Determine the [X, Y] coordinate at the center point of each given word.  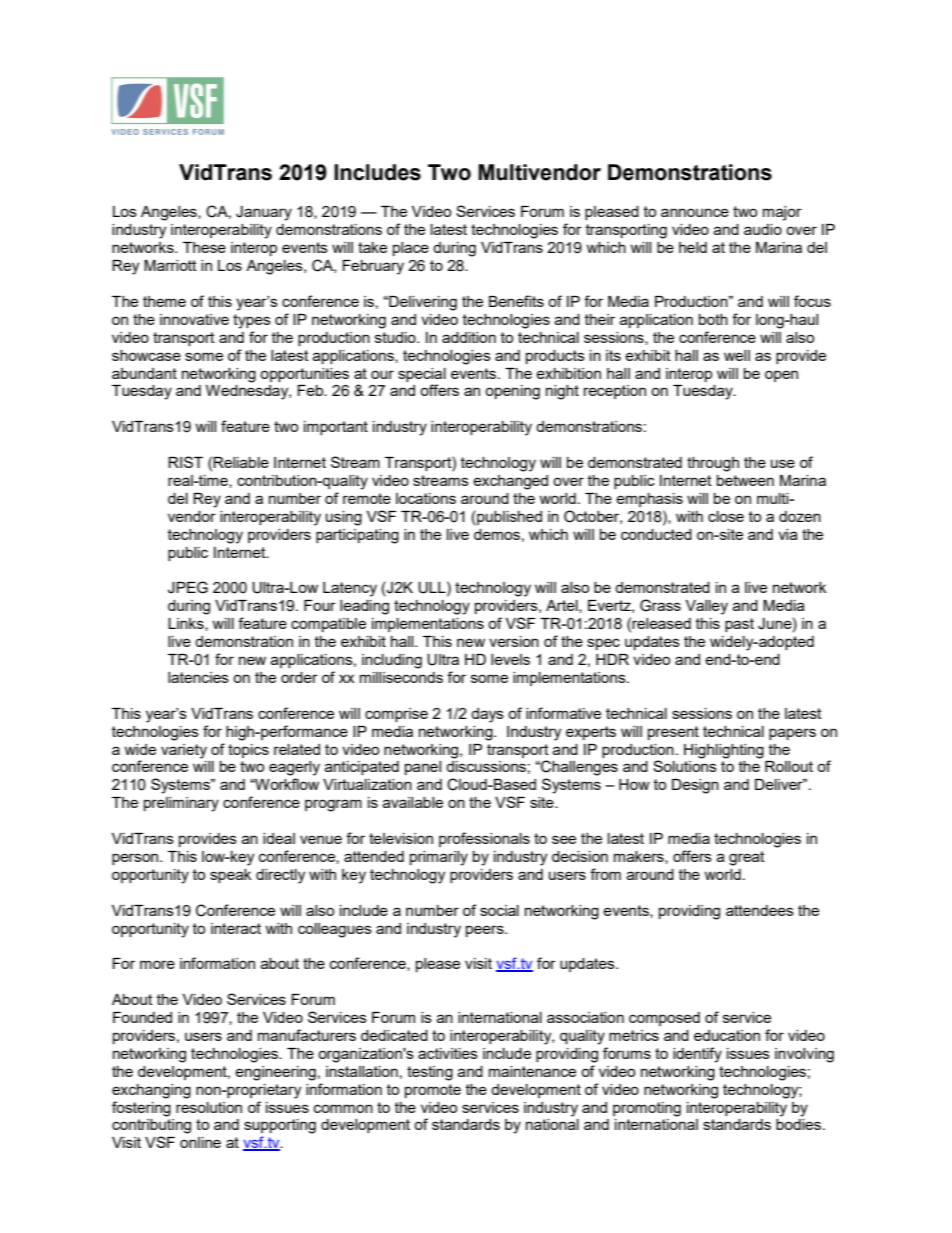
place [411, 249]
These [204, 247]
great [747, 858]
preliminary [181, 804]
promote [433, 1091]
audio [763, 229]
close [726, 516]
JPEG [188, 587]
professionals [484, 839]
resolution [209, 1107]
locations [426, 498]
